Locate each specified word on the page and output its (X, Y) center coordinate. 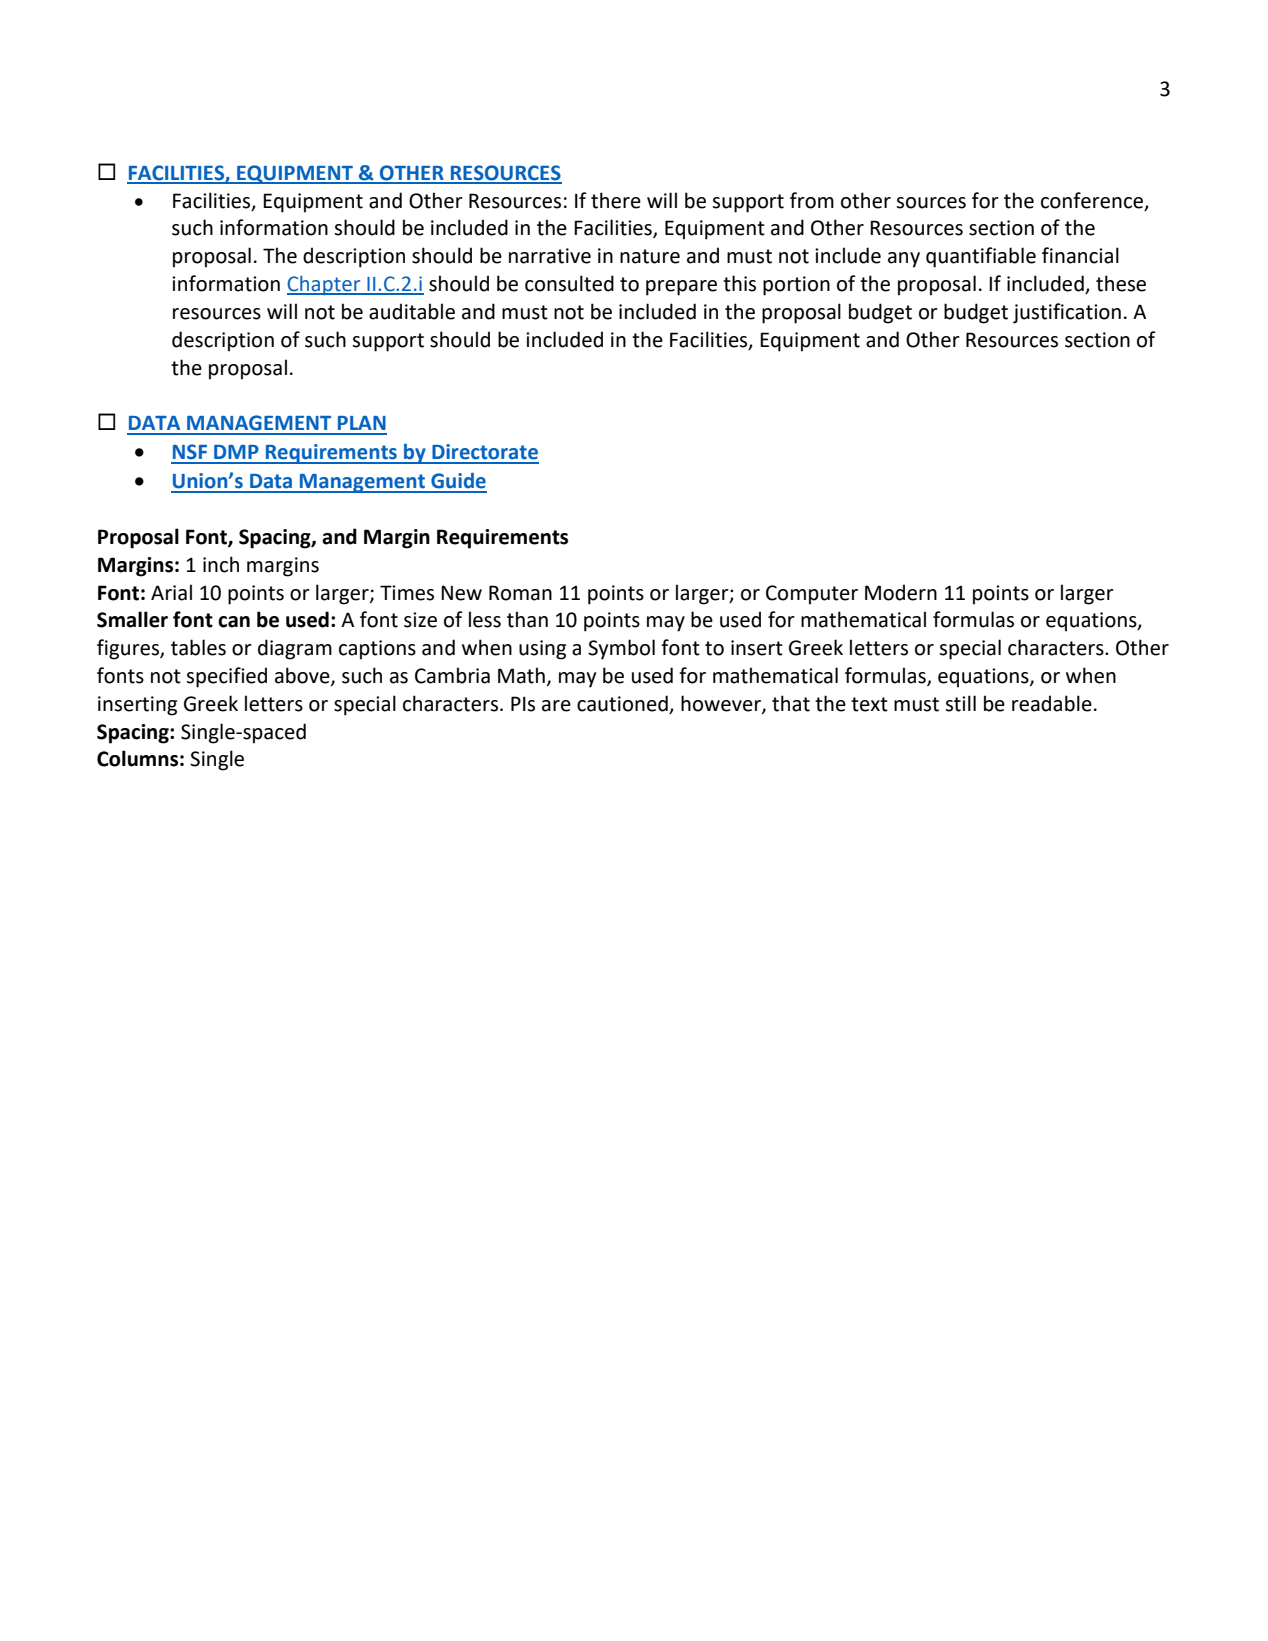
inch (221, 564)
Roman (520, 593)
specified (226, 677)
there (616, 200)
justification (1067, 313)
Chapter (325, 285)
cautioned (623, 704)
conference (1092, 200)
